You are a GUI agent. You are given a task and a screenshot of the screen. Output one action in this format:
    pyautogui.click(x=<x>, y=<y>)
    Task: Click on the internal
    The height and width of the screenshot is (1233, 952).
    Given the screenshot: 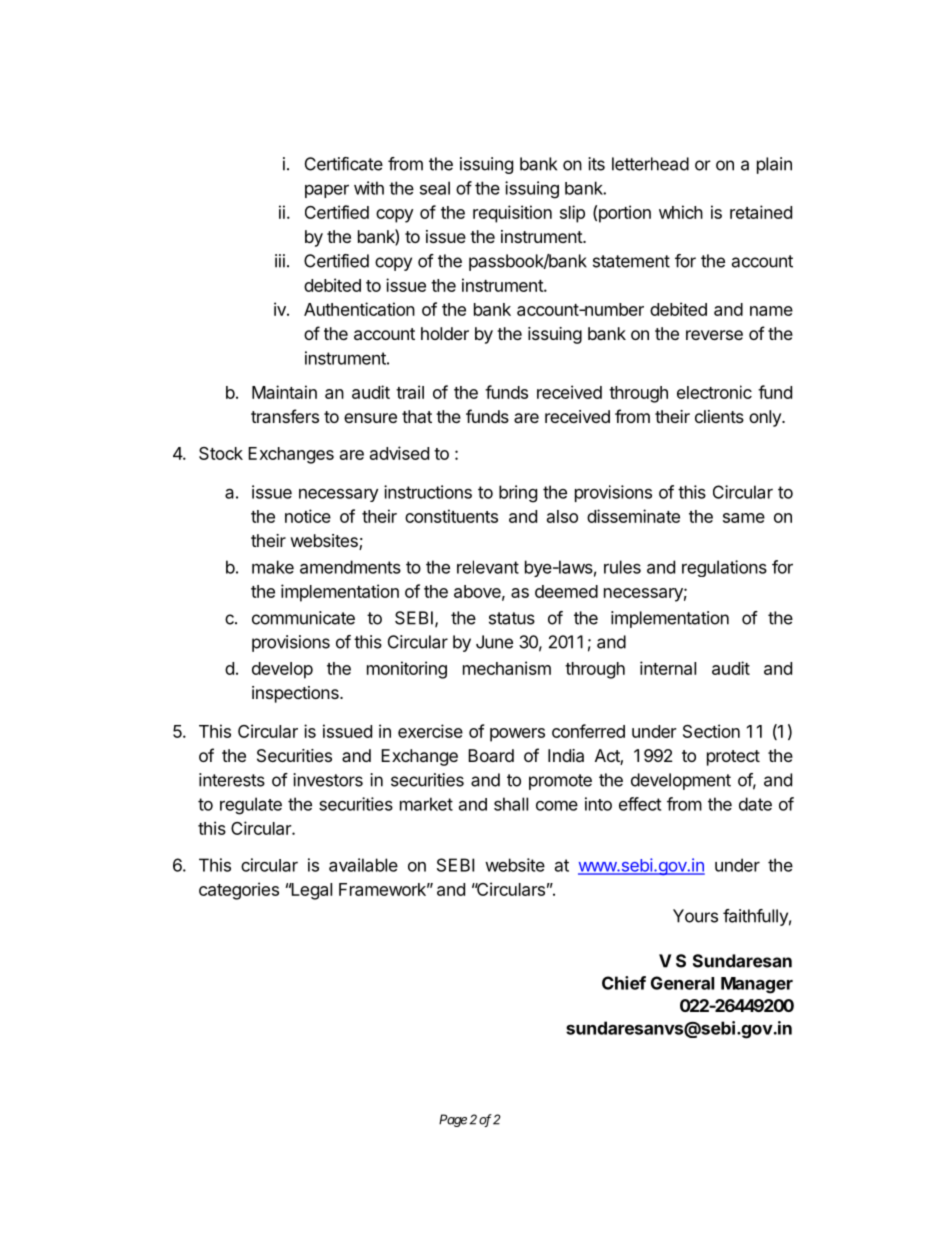 What is the action you would take?
    pyautogui.click(x=668, y=668)
